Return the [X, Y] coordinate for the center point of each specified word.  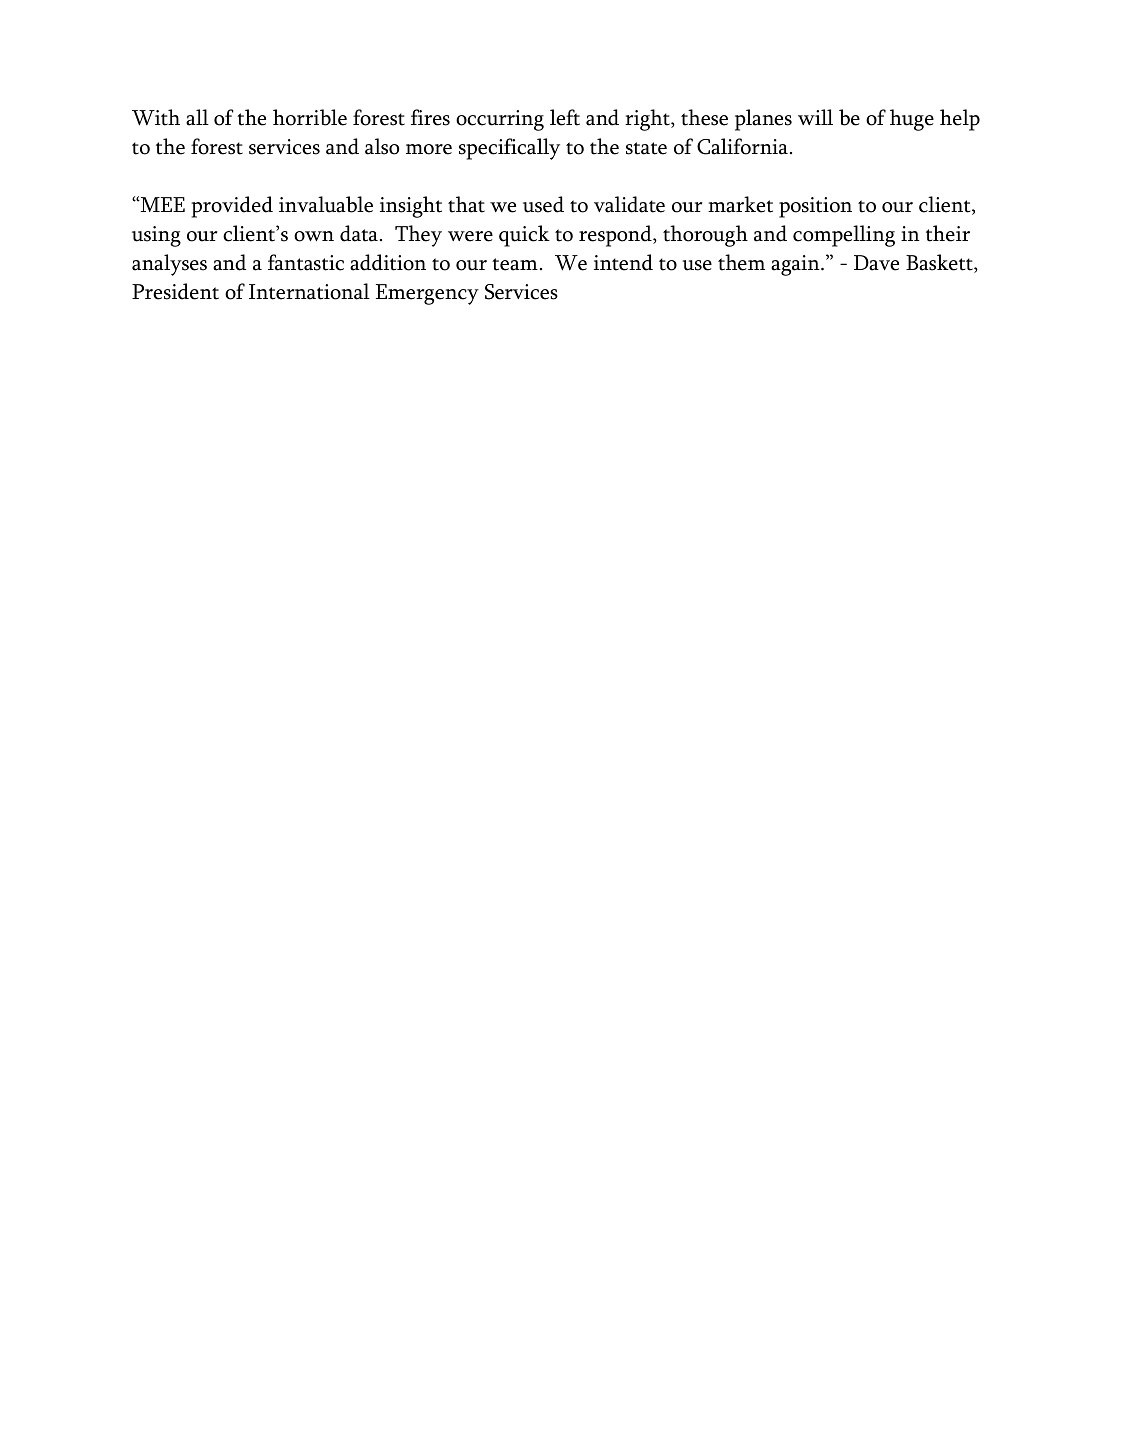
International [309, 291]
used [543, 204]
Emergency [427, 294]
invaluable [326, 204]
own [314, 236]
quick [524, 236]
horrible [310, 117]
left [565, 117]
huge [912, 120]
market [740, 204]
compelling [844, 236]
